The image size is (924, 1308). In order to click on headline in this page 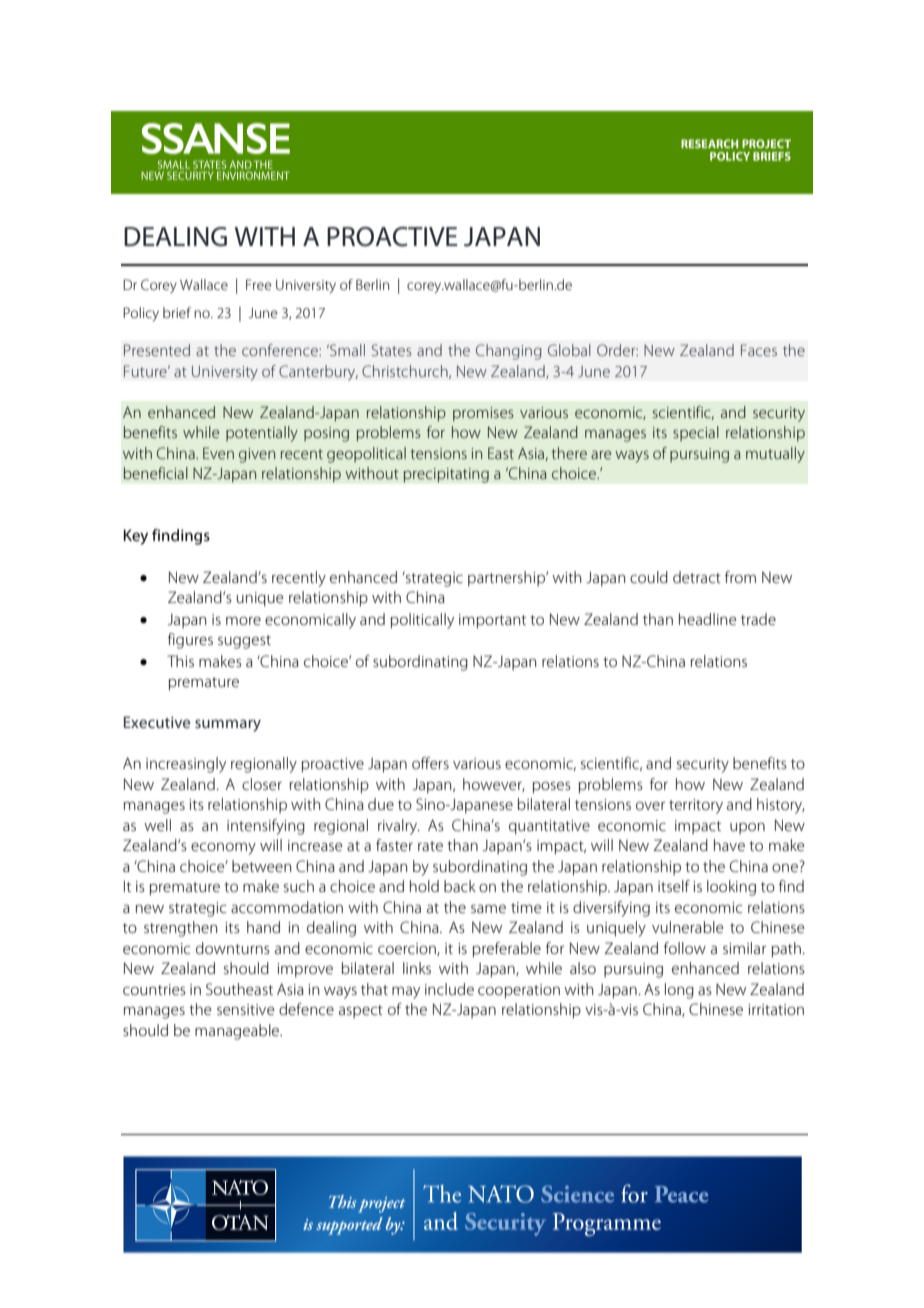, I will do `click(707, 619)`.
